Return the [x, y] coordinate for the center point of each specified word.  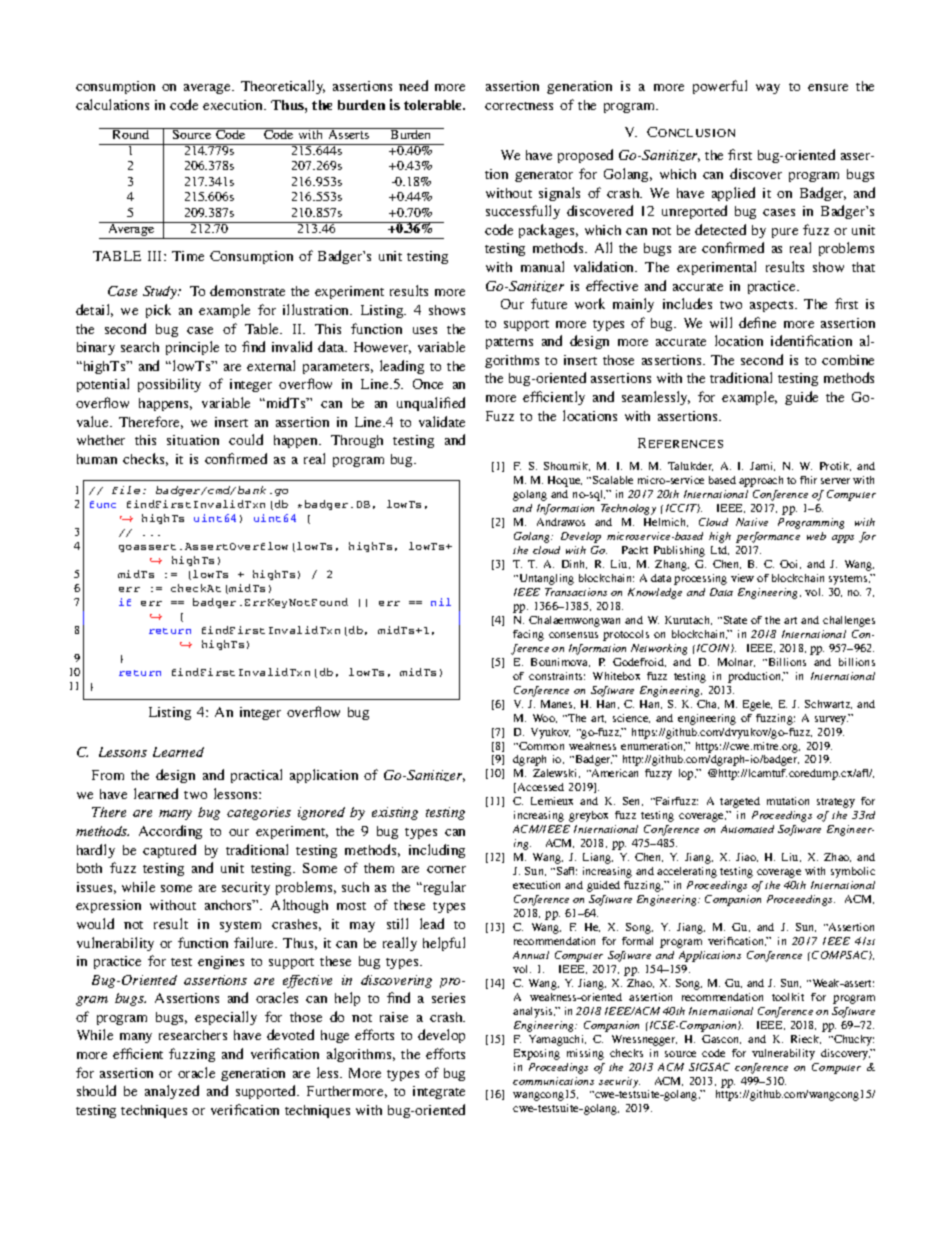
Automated [747, 829]
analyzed [172, 1092]
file [126, 490]
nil [441, 602]
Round [131, 133]
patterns [509, 343]
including [437, 851]
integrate [439, 1092]
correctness [519, 106]
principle [192, 348]
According [170, 832]
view [742, 578]
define [757, 322]
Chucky [853, 1040]
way [768, 89]
